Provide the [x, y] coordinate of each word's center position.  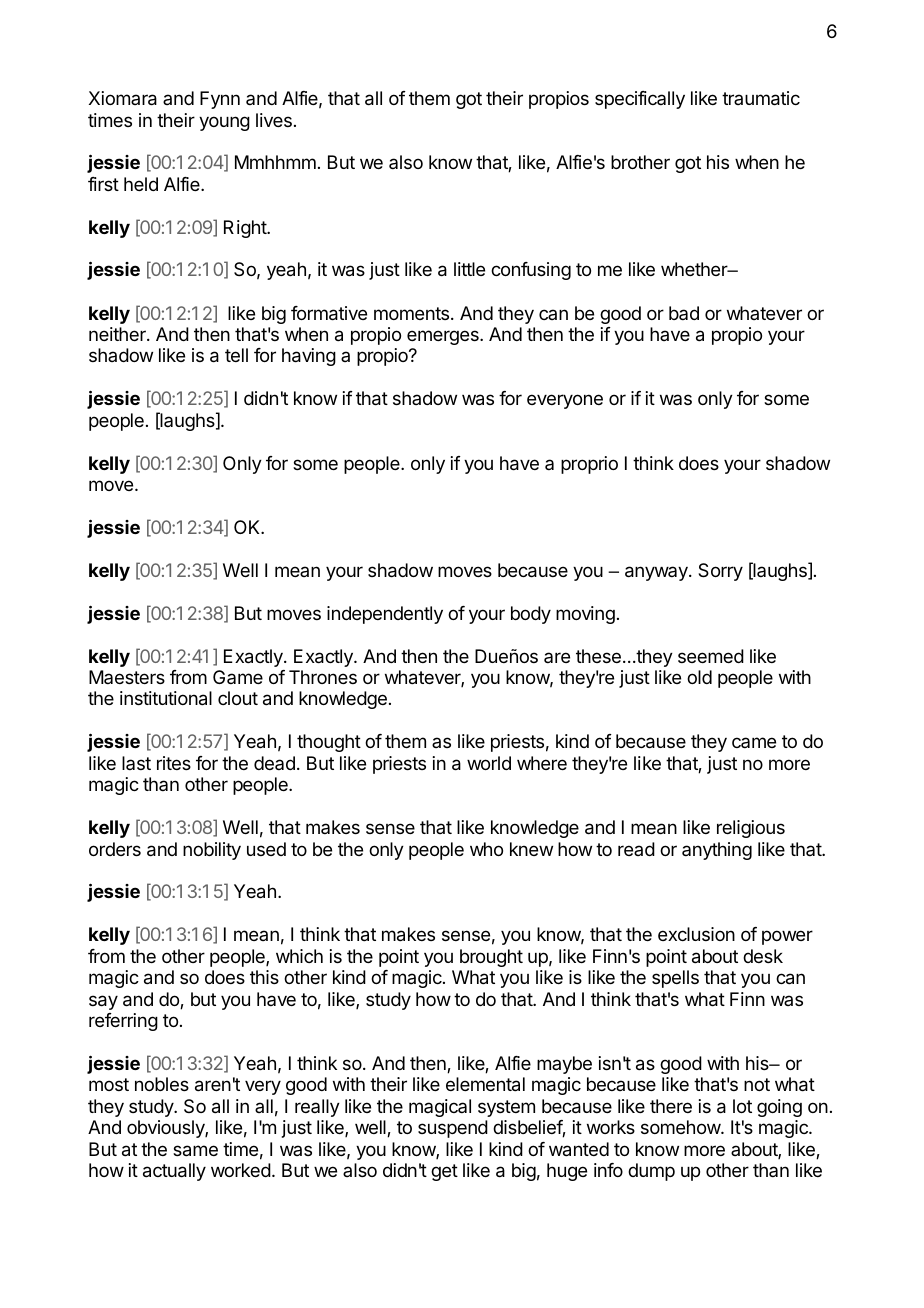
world [489, 763]
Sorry [720, 572]
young [224, 123]
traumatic [761, 98]
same [195, 1151]
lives [274, 120]
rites [174, 763]
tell [236, 355]
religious [751, 829]
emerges [444, 337]
